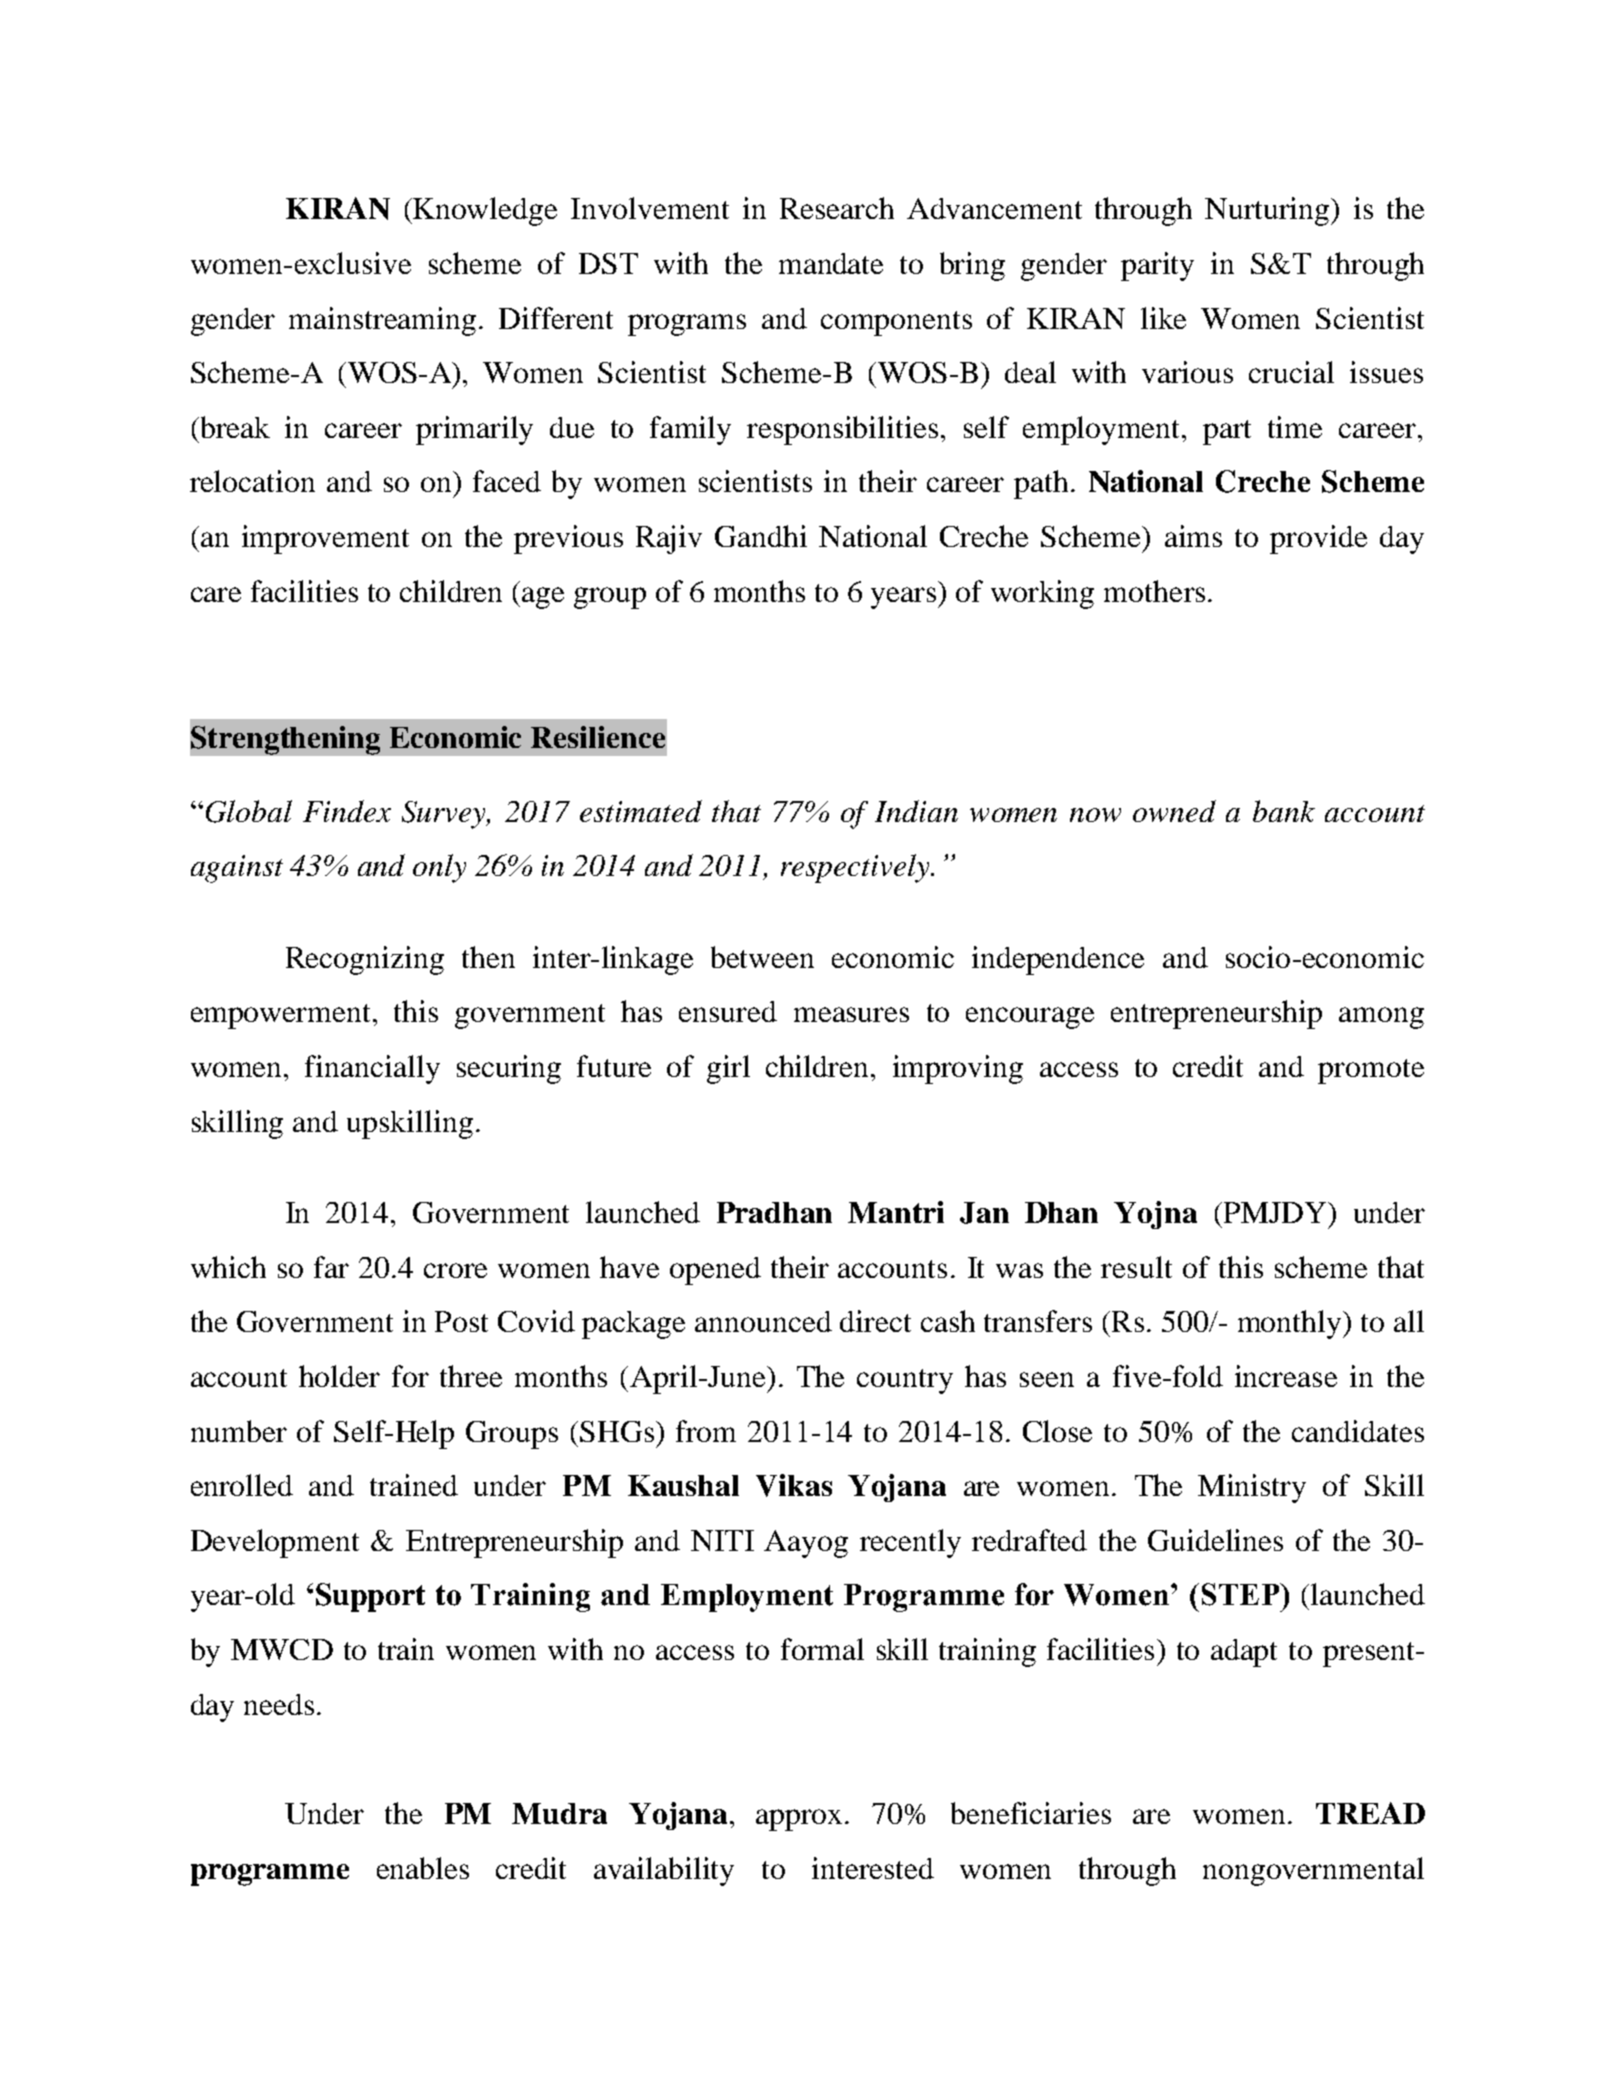  What do you see at coordinates (1371, 1071) in the screenshot?
I see `promote` at bounding box center [1371, 1071].
